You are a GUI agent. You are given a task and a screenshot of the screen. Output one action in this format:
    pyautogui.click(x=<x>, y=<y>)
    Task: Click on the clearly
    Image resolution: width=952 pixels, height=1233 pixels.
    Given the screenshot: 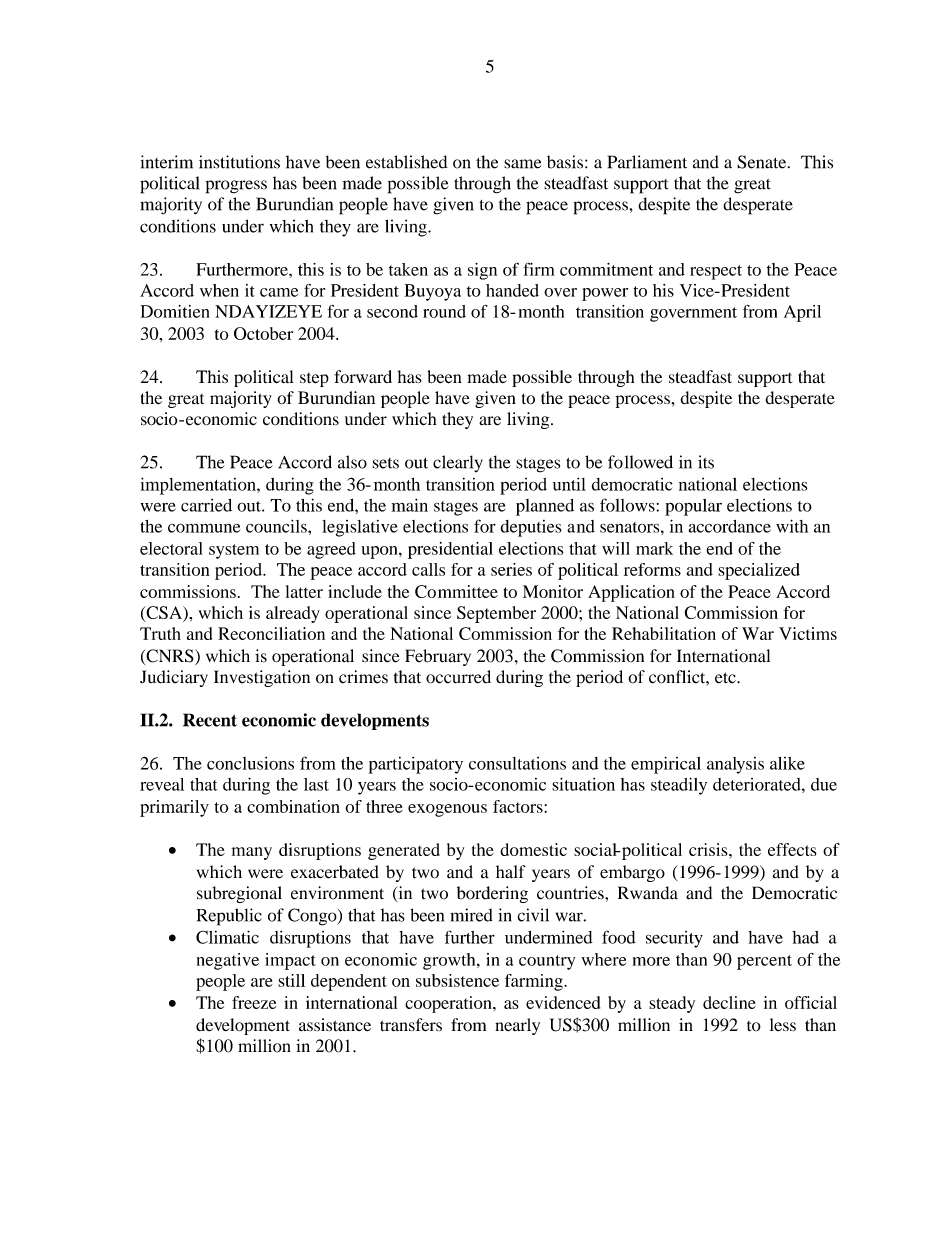 What is the action you would take?
    pyautogui.click(x=458, y=463)
